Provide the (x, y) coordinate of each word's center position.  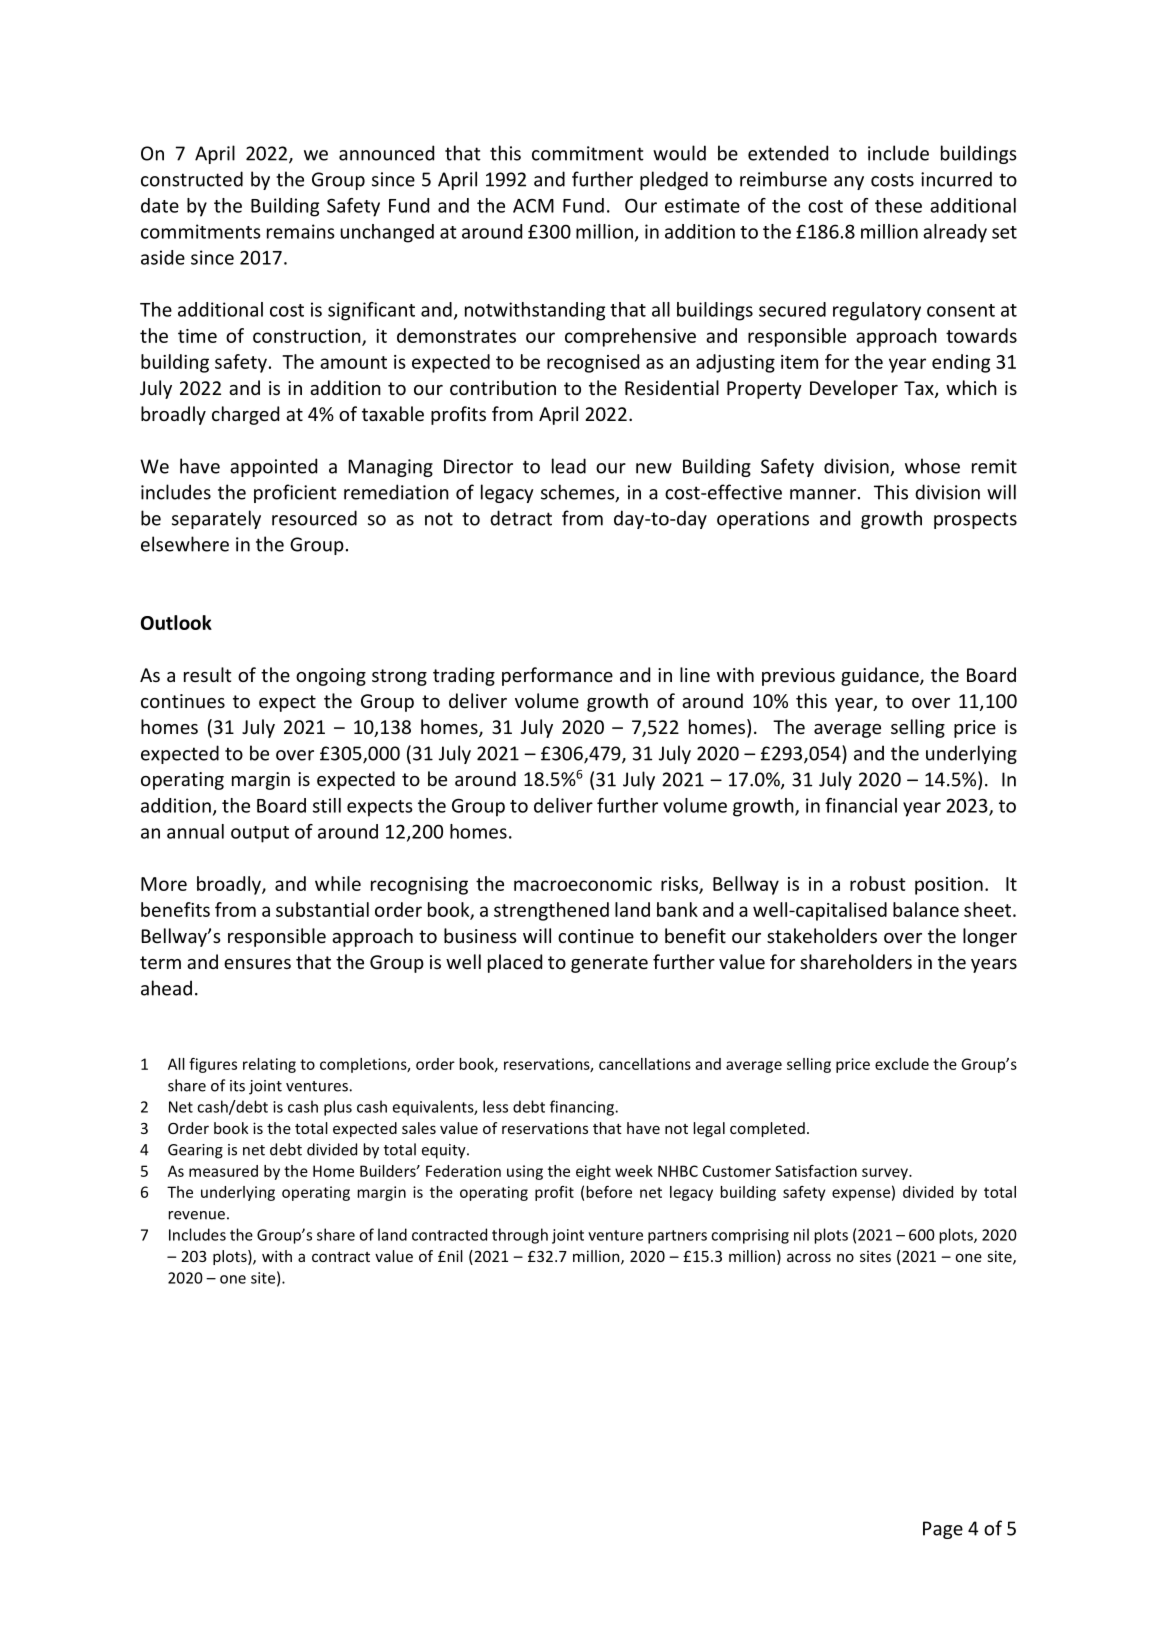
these (898, 205)
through (520, 1236)
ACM (533, 206)
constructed (192, 179)
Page (943, 1530)
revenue (197, 1215)
